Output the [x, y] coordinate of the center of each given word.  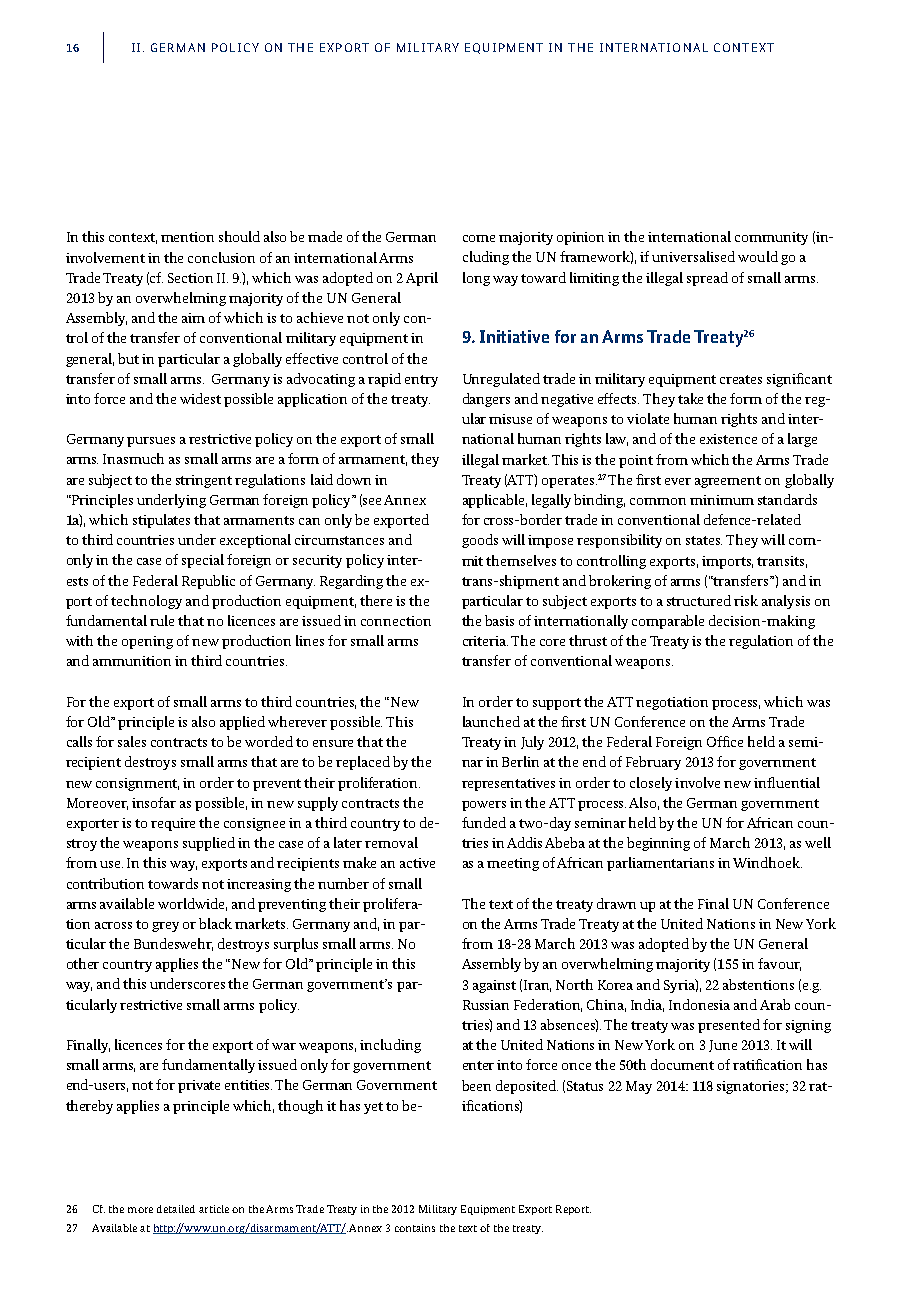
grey [165, 927]
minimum [722, 500]
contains [415, 1228]
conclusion [221, 257]
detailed [176, 1209]
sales [132, 741]
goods [480, 541]
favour [779, 964]
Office [725, 741]
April [422, 279]
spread [707, 279]
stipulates [161, 521]
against [494, 986]
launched [491, 721]
